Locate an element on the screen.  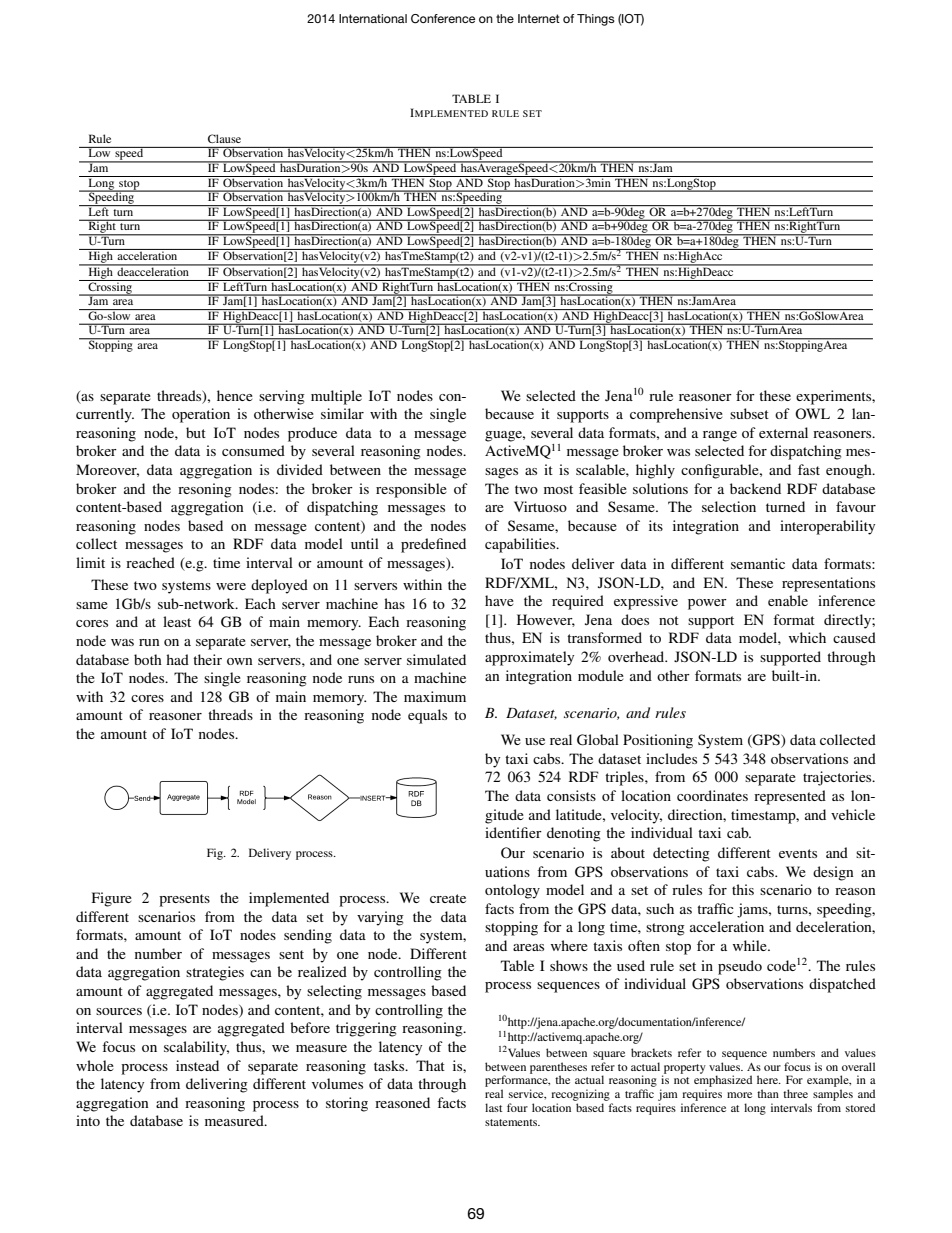
subset is located at coordinates (749, 413).
